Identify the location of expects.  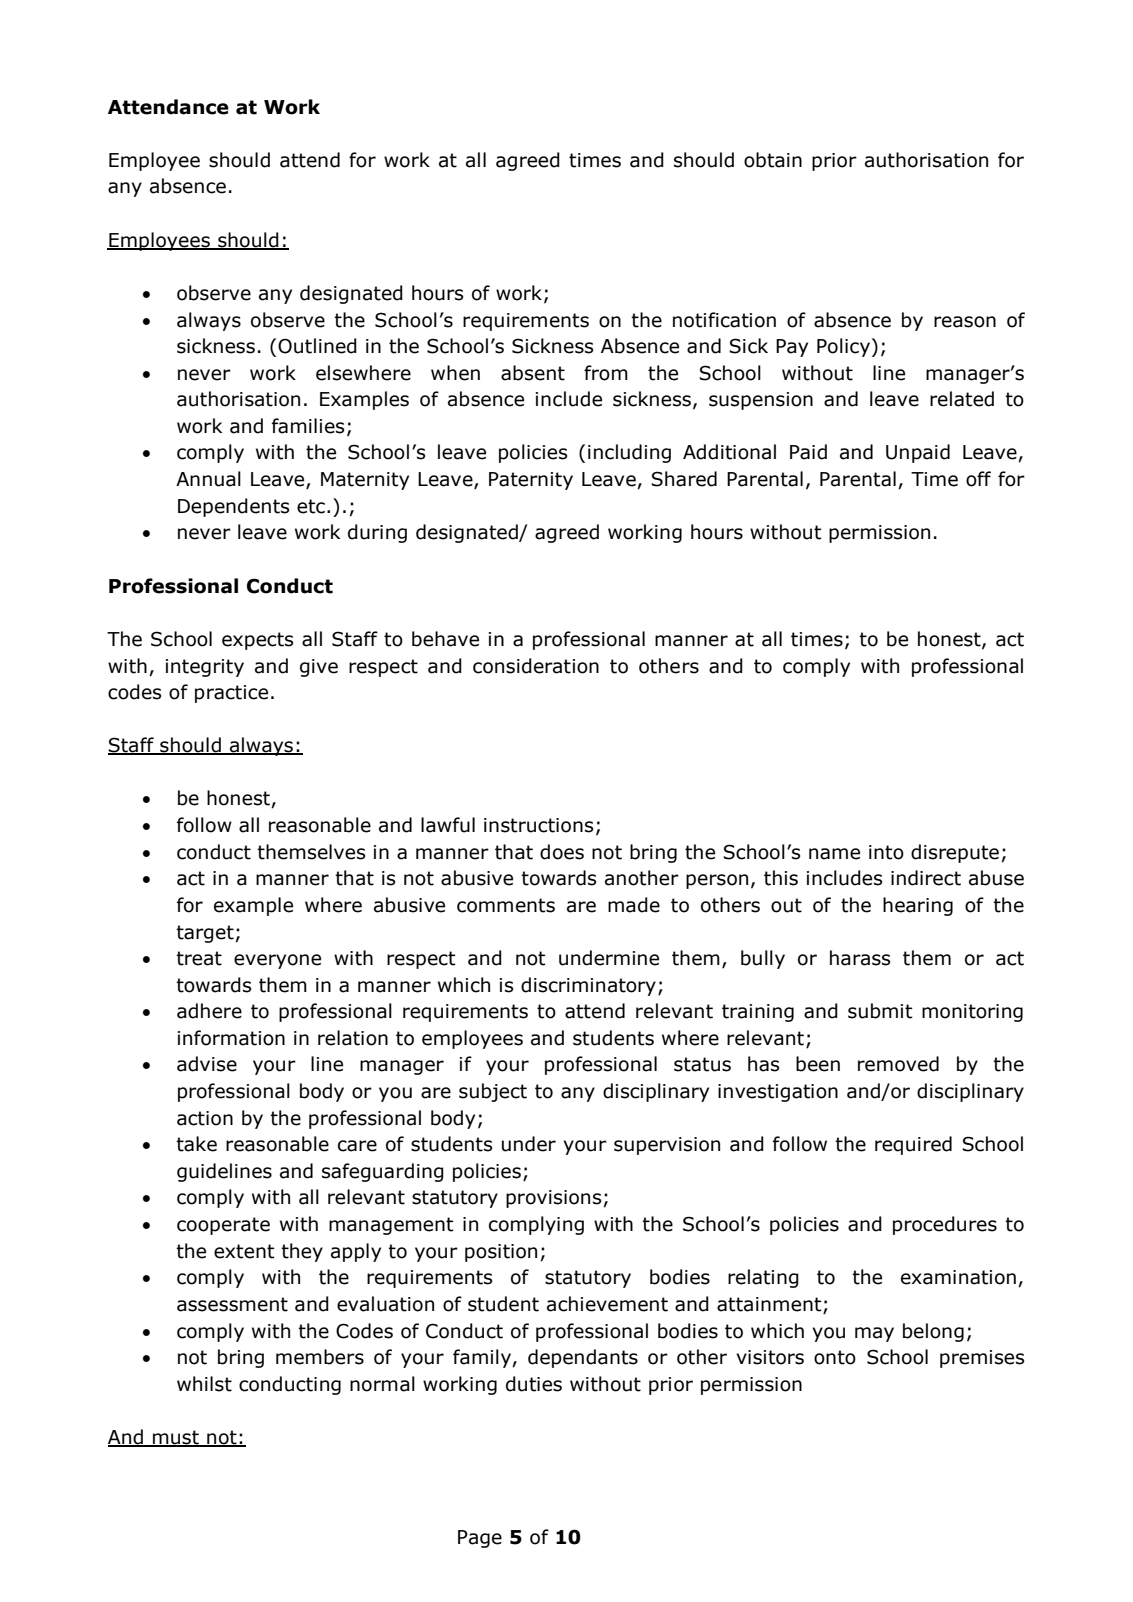
(257, 641).
